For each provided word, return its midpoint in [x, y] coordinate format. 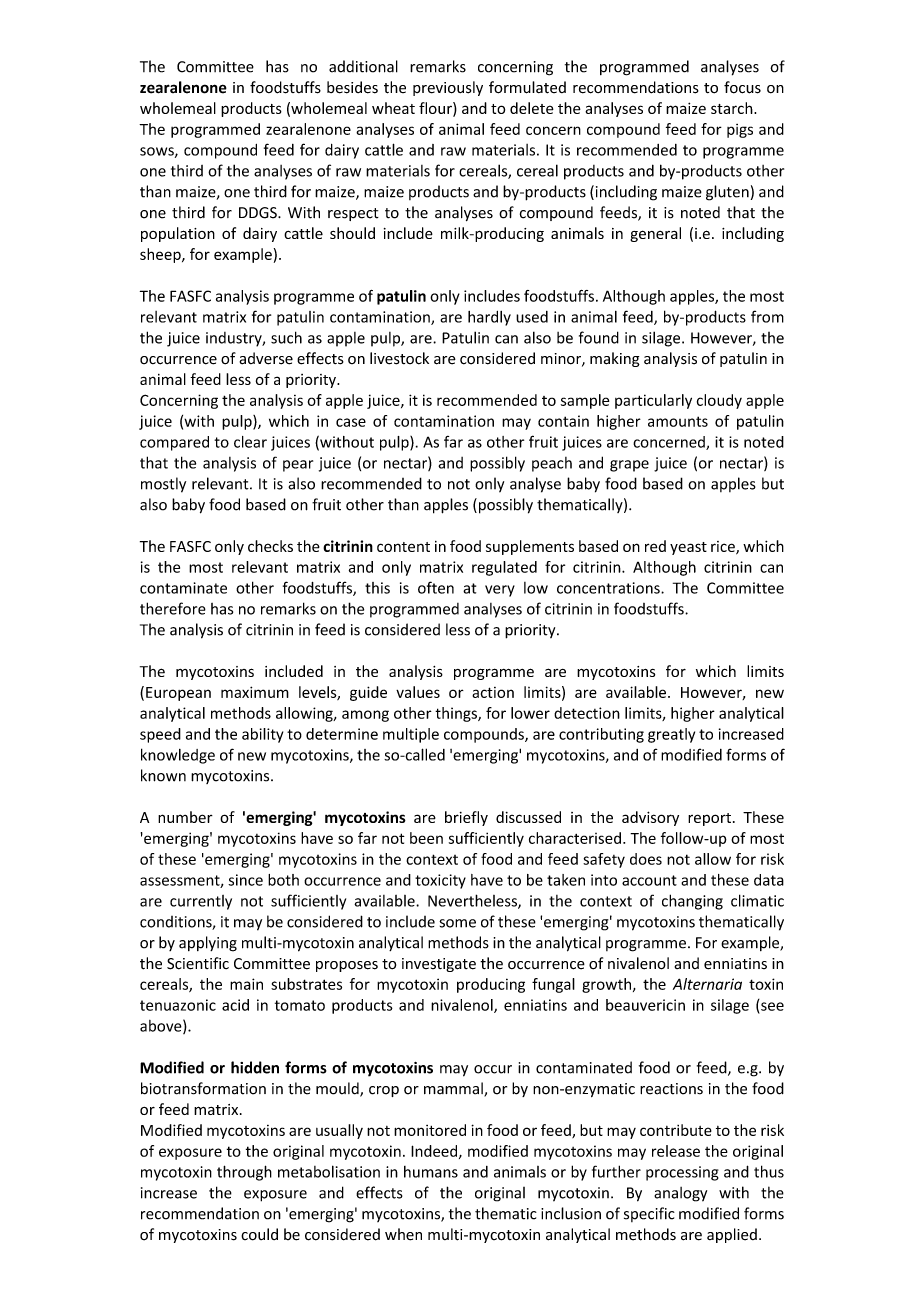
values [418, 692]
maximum [255, 692]
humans [431, 1172]
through [244, 1173]
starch [733, 108]
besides [352, 87]
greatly [671, 735]
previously [448, 88]
